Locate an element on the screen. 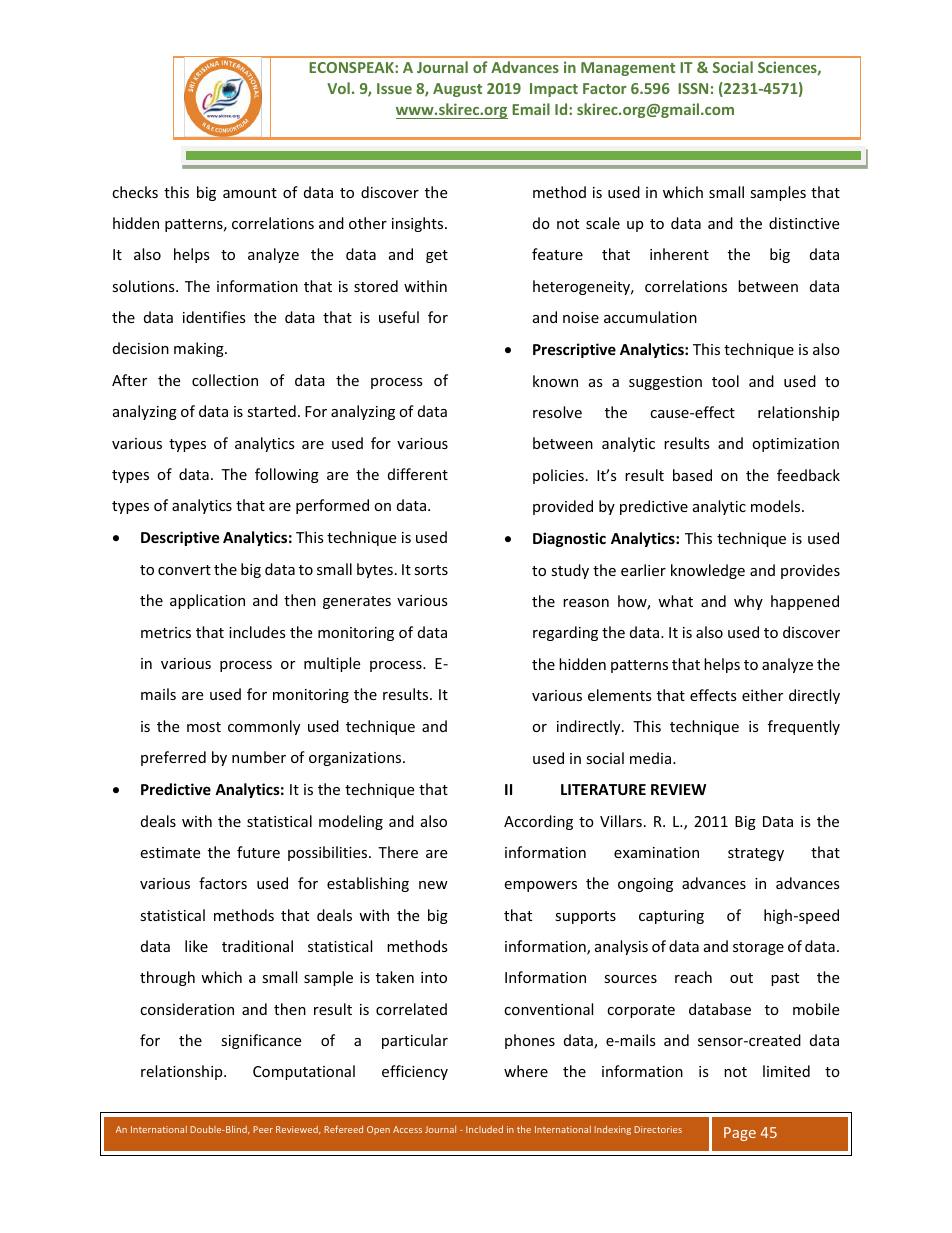 Image resolution: width=952 pixels, height=1233 pixels. new is located at coordinates (433, 885).
